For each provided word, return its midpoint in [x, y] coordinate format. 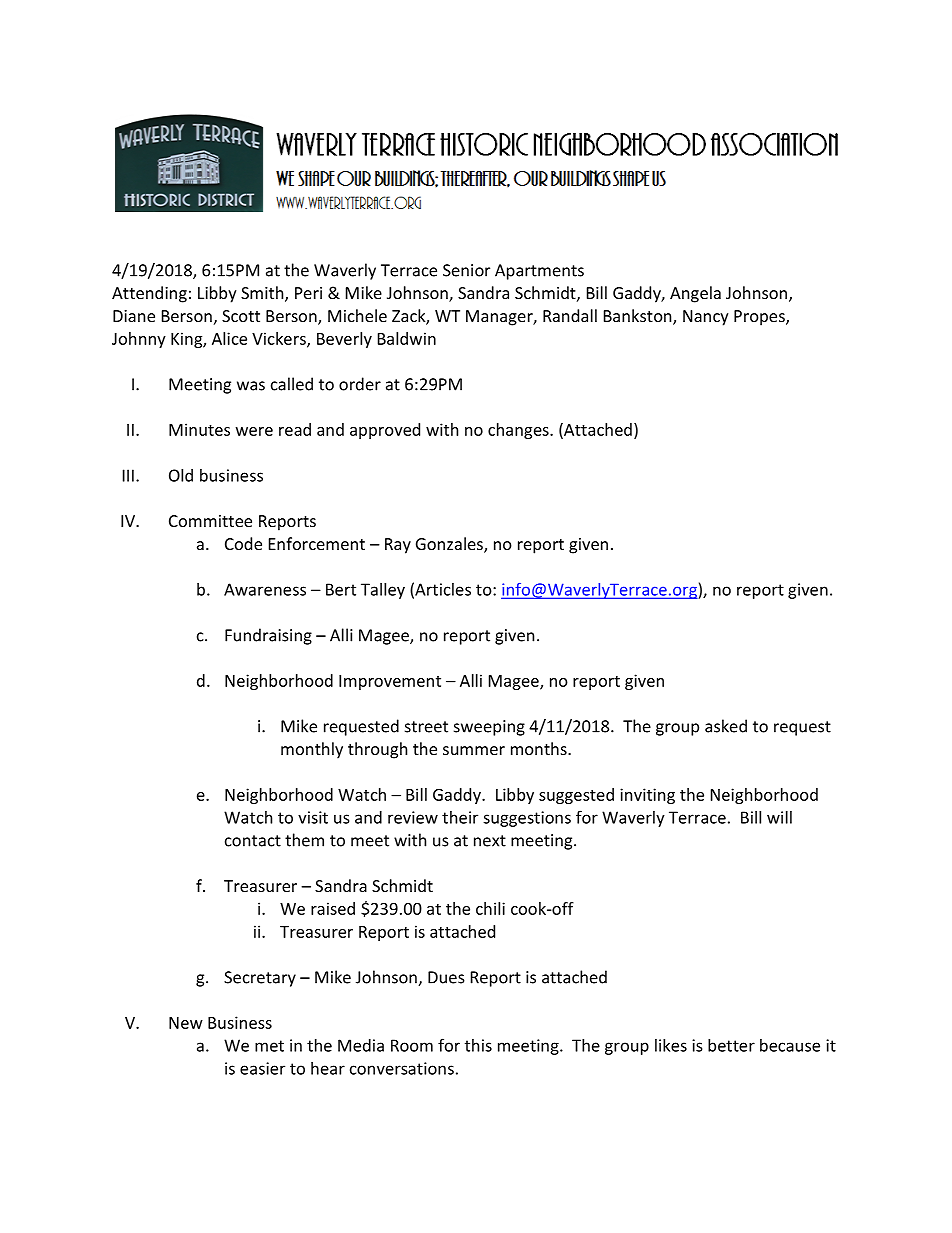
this [478, 1045]
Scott [241, 316]
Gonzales [450, 545]
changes [519, 431]
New [186, 1023]
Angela [695, 294]
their [460, 817]
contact [253, 841]
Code [243, 543]
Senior [466, 270]
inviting [647, 796]
